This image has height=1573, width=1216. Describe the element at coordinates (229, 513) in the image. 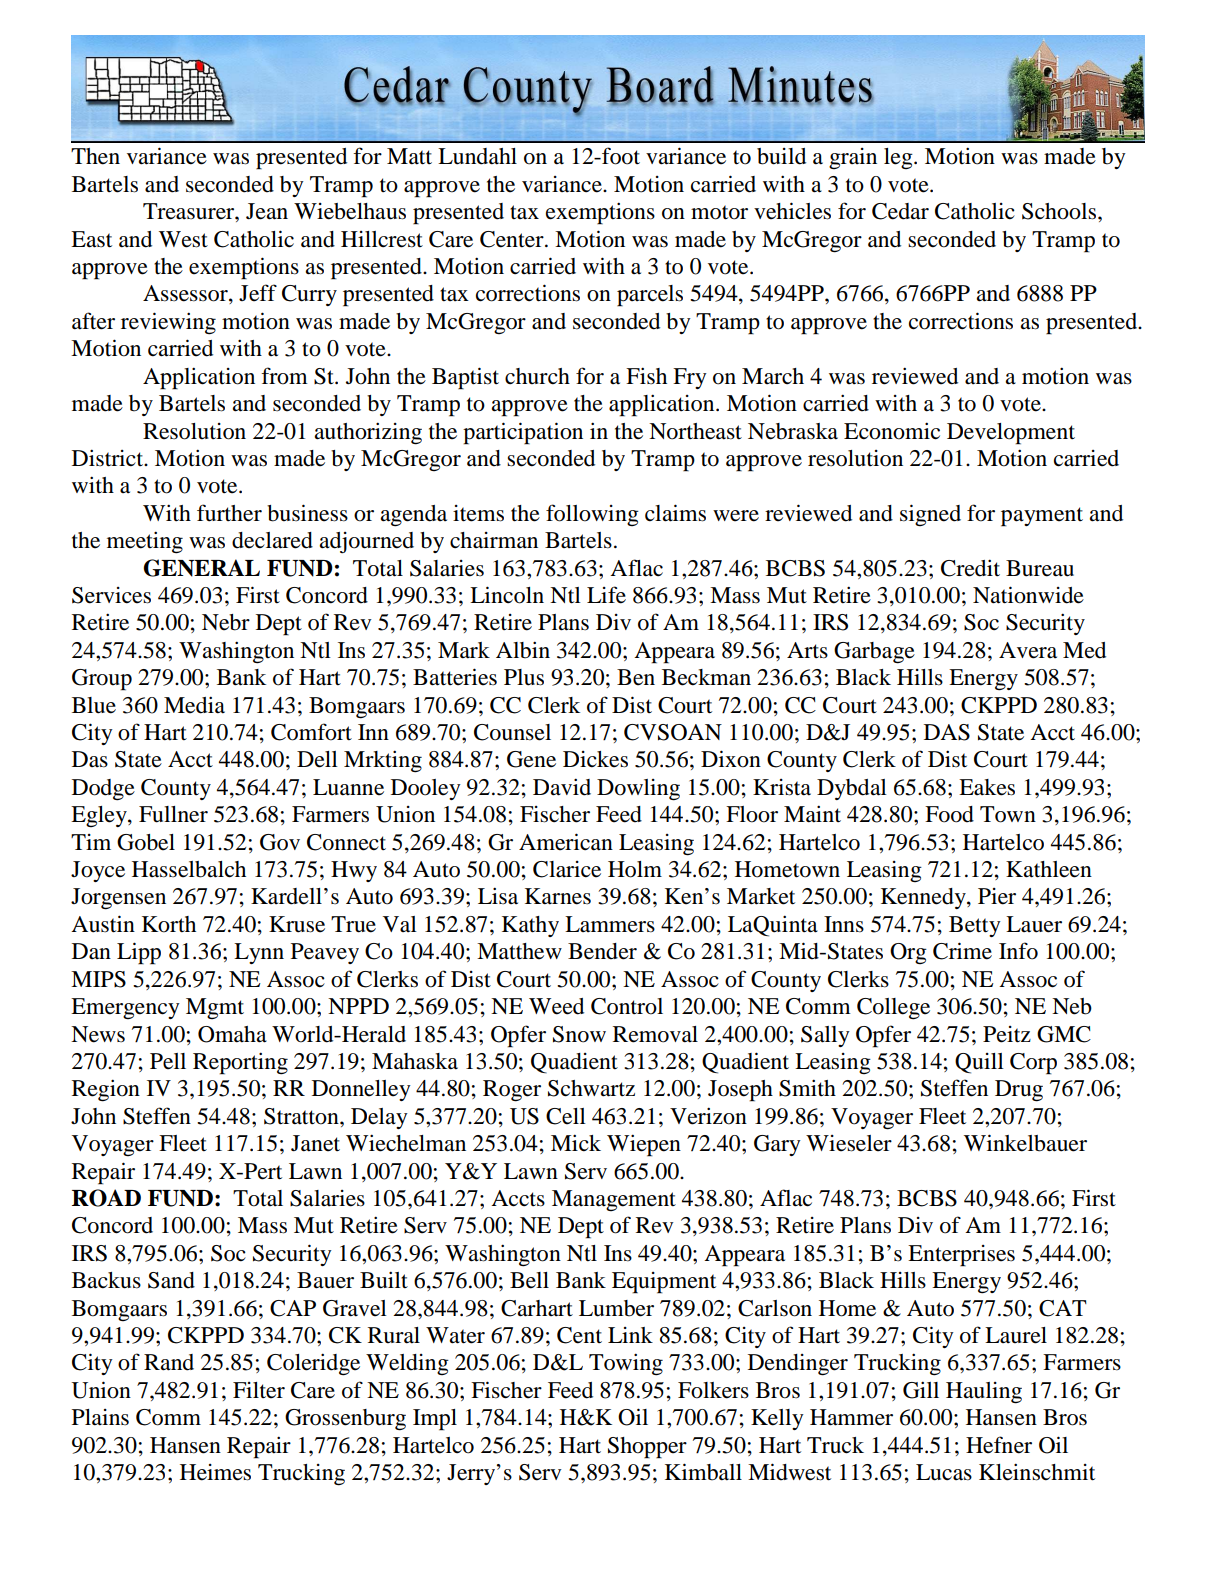

I see `further` at that location.
